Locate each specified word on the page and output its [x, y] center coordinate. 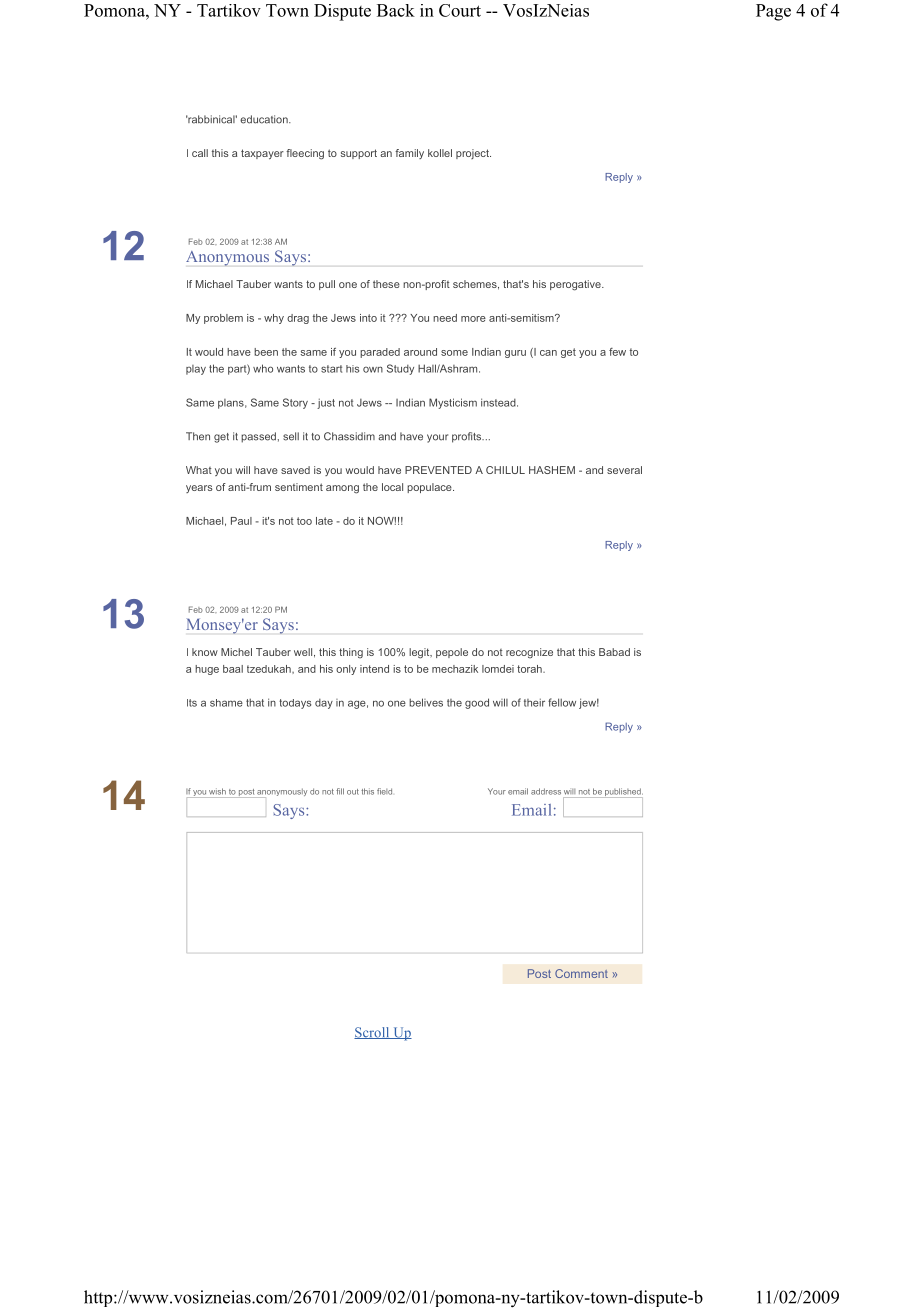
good [477, 703]
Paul [241, 521]
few [617, 352]
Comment [581, 973]
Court [460, 10]
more [473, 319]
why [274, 319]
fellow [562, 702]
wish [217, 791]
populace [430, 488]
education [265, 119]
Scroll [373, 1033]
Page [773, 12]
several [624, 470]
